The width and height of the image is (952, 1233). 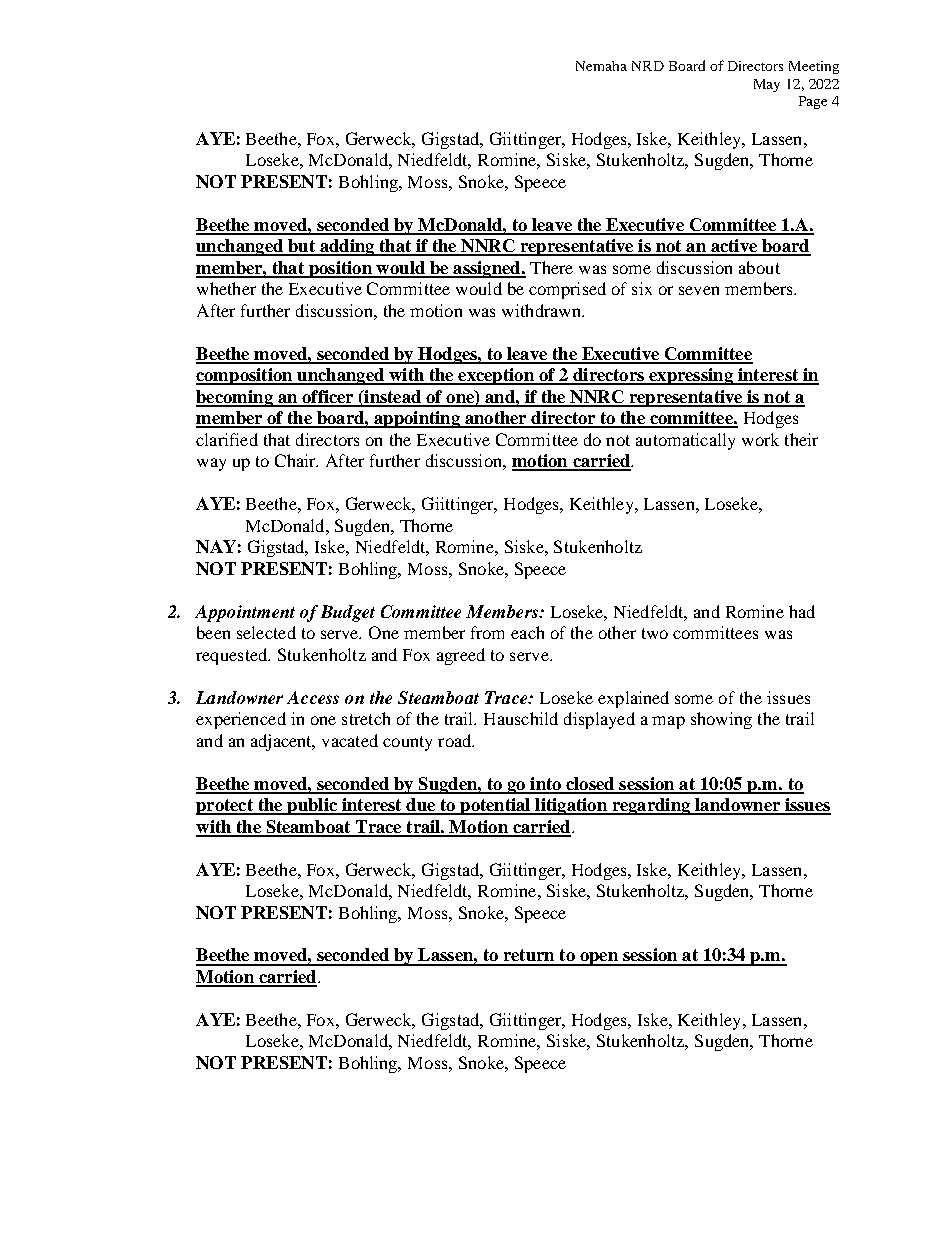 I want to click on showing, so click(x=721, y=720).
